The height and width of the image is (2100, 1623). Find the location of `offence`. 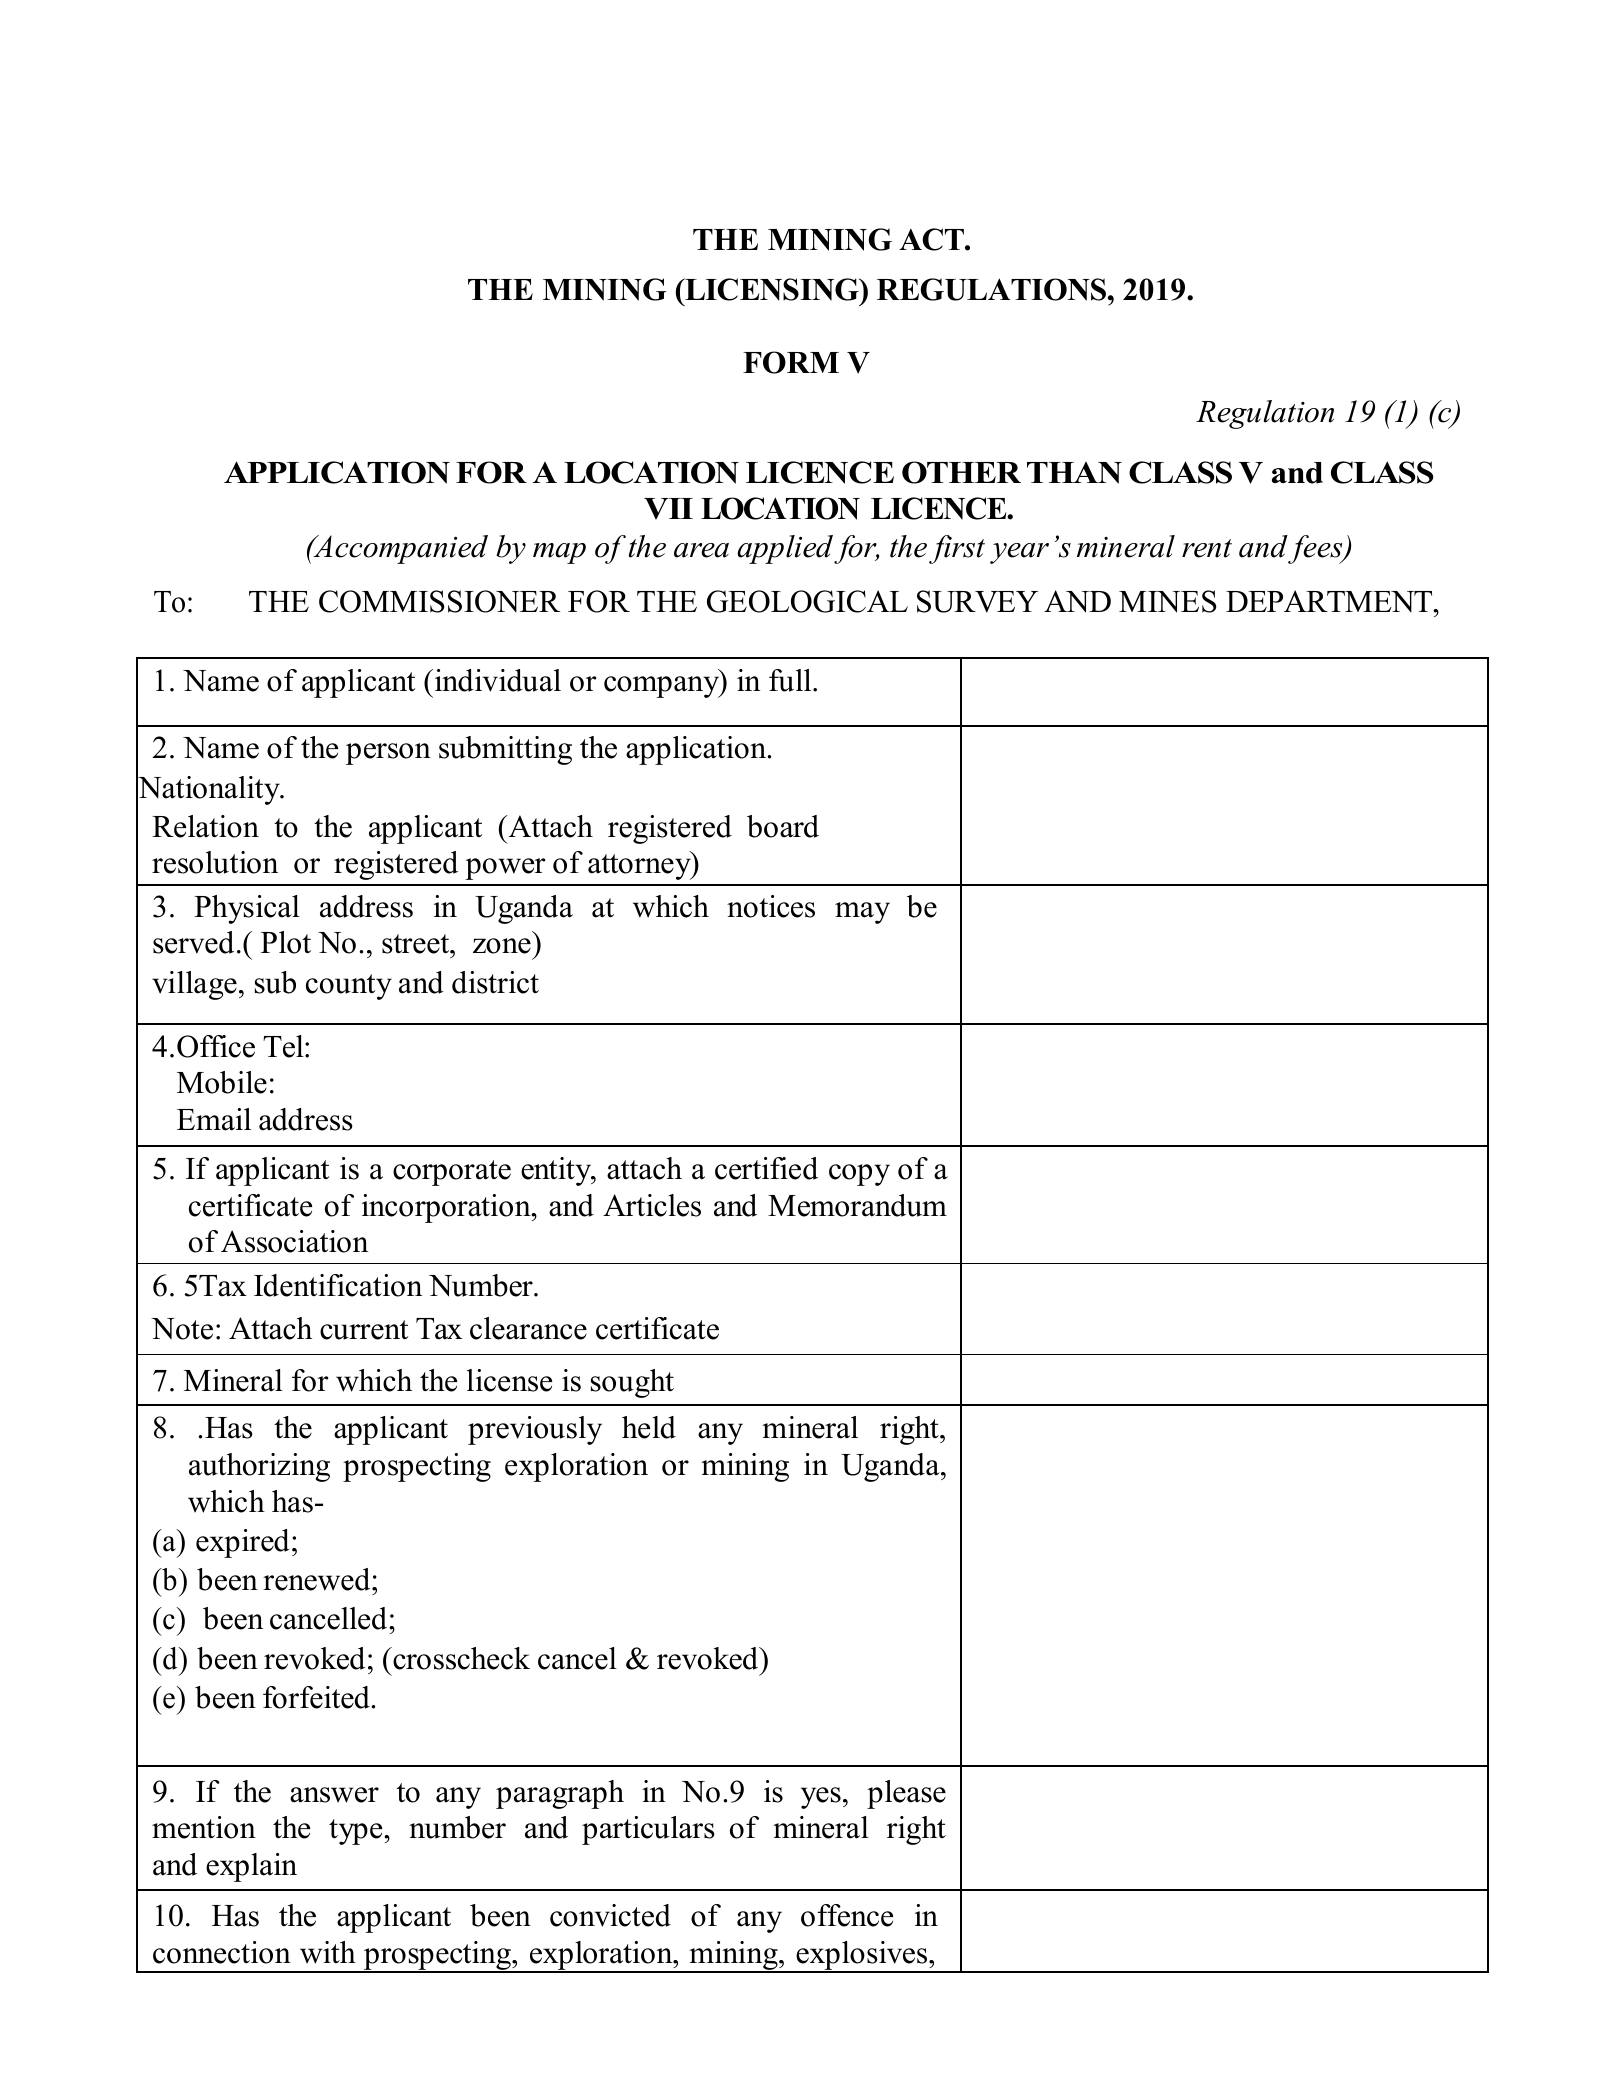

offence is located at coordinates (847, 1915).
